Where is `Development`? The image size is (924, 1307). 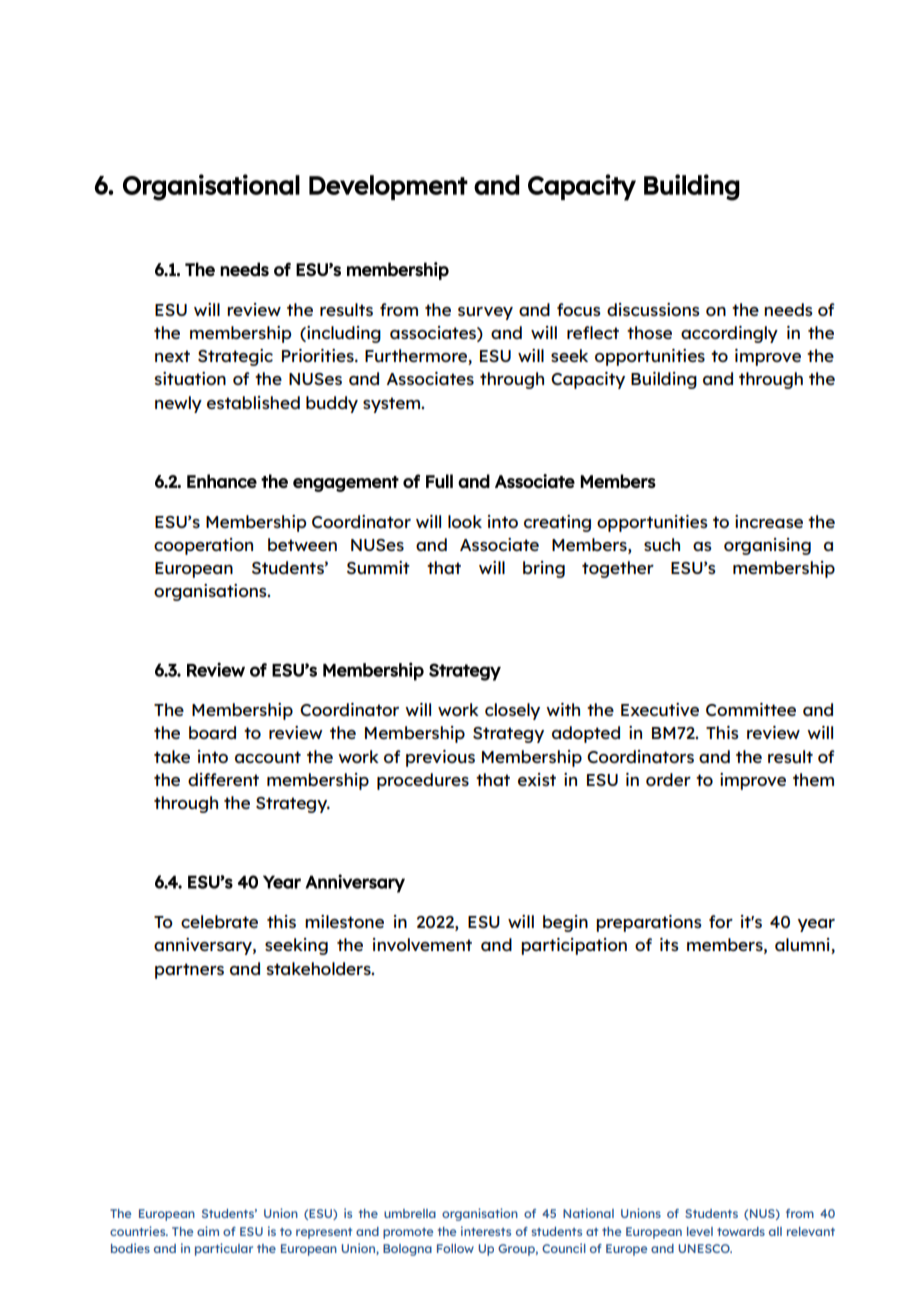 Development is located at coordinates (388, 187).
